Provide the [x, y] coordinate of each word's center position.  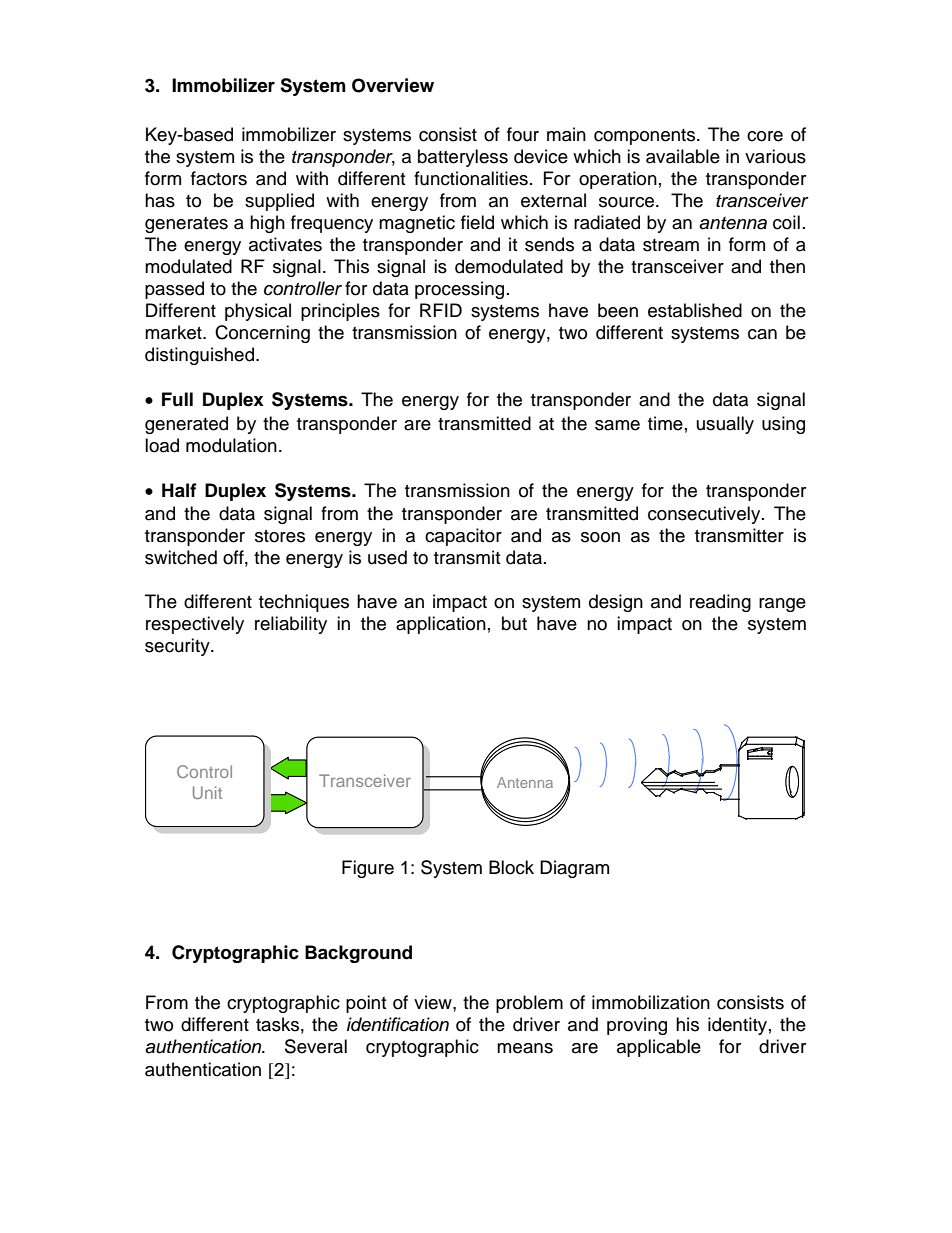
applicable [659, 1048]
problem [529, 1004]
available [683, 156]
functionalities [471, 178]
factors [219, 178]
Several [316, 1046]
